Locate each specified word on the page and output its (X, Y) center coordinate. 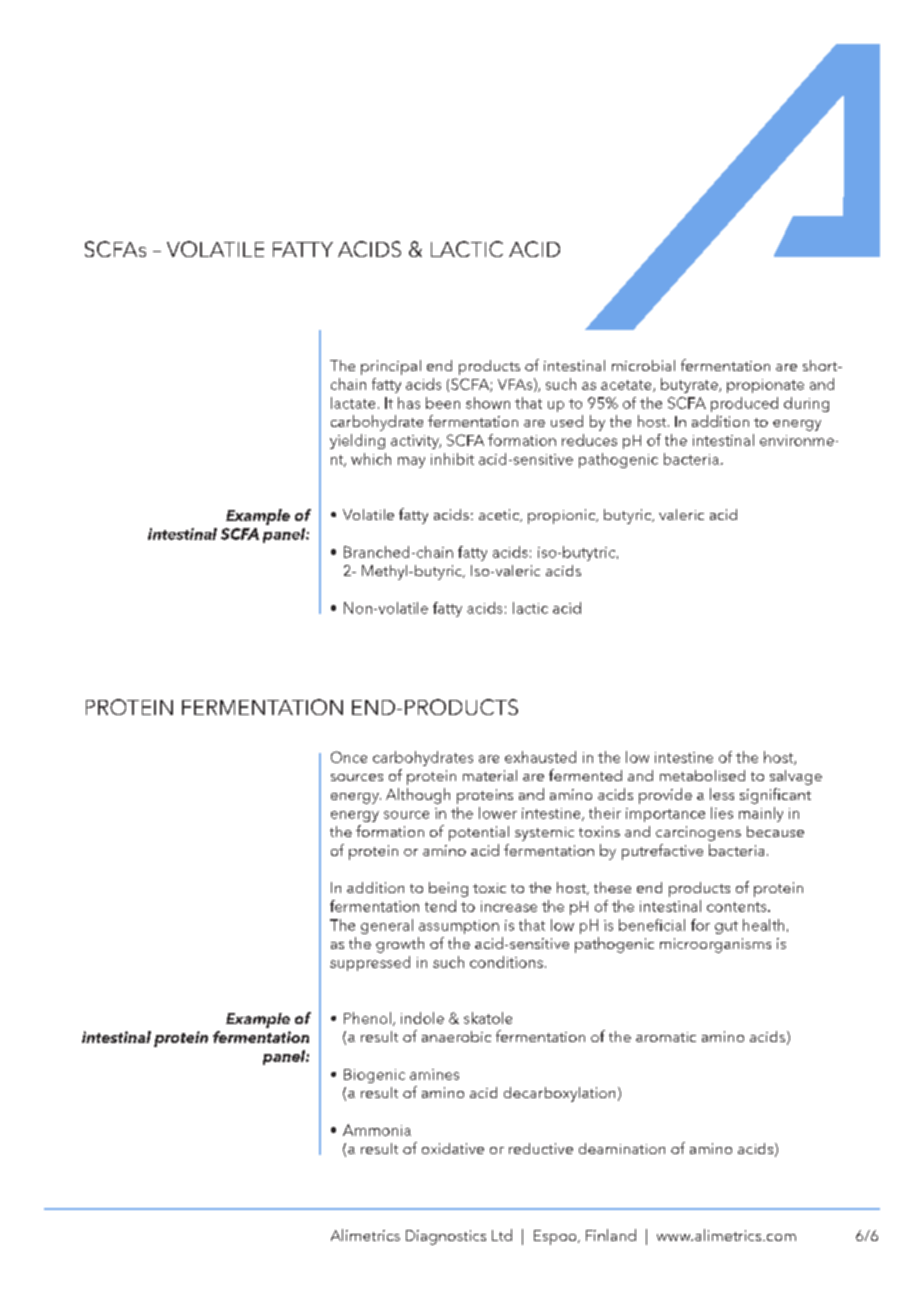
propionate (765, 386)
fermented (585, 775)
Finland (611, 1235)
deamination (622, 1148)
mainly (761, 814)
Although (418, 796)
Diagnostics (446, 1237)
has (409, 403)
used (567, 421)
